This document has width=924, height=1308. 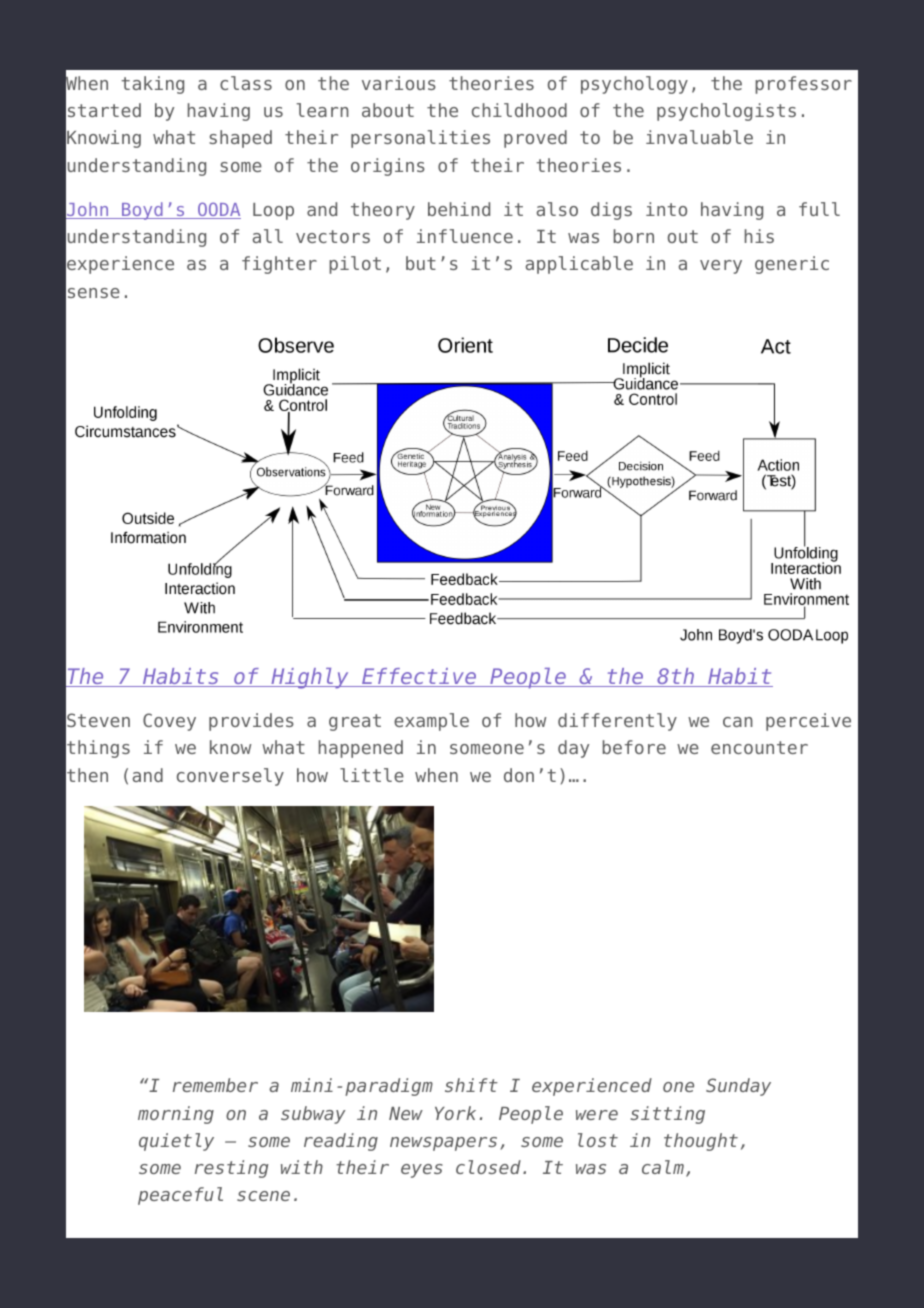 I want to click on childhood, so click(x=519, y=110).
